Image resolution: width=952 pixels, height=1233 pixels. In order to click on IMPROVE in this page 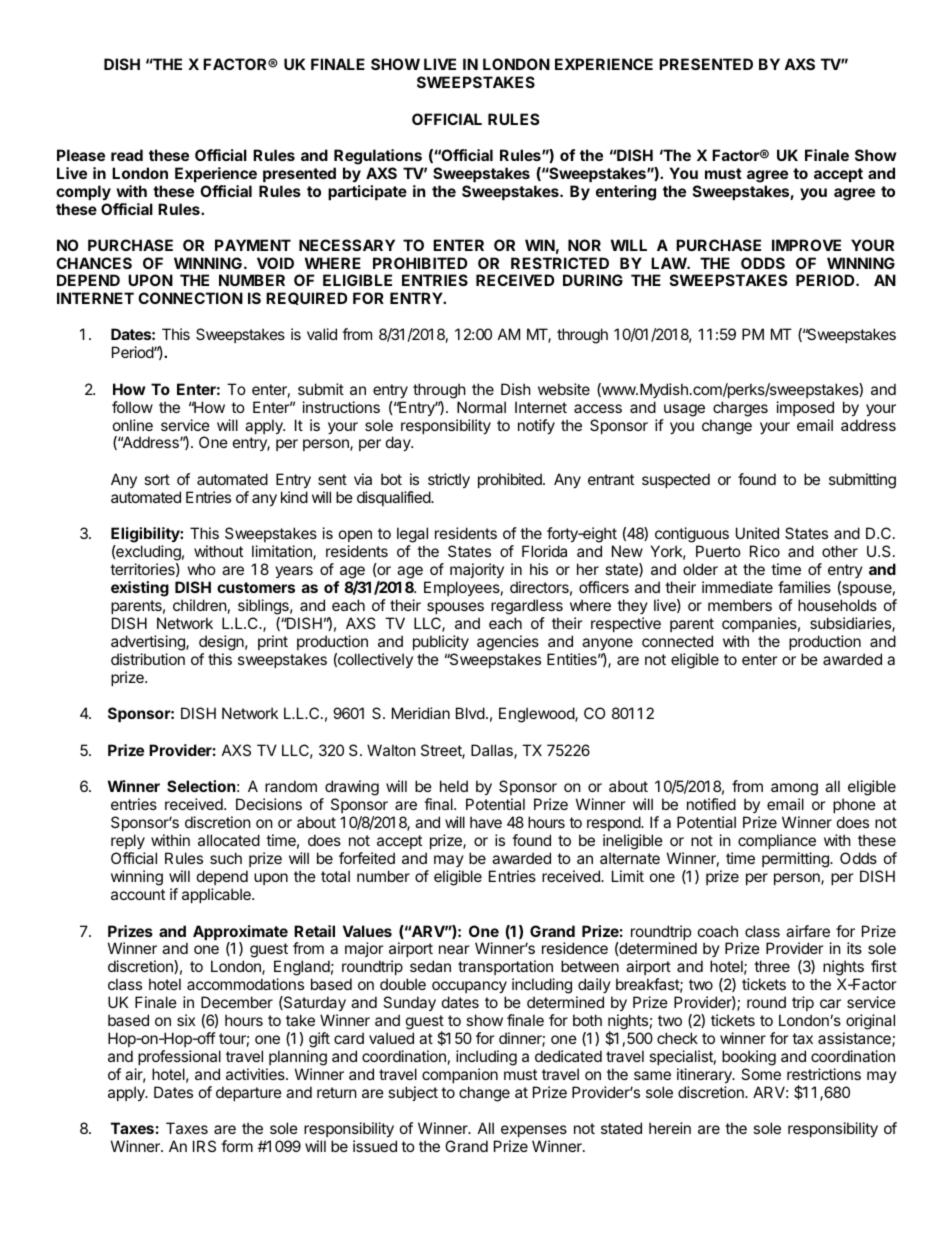, I will do `click(806, 245)`.
